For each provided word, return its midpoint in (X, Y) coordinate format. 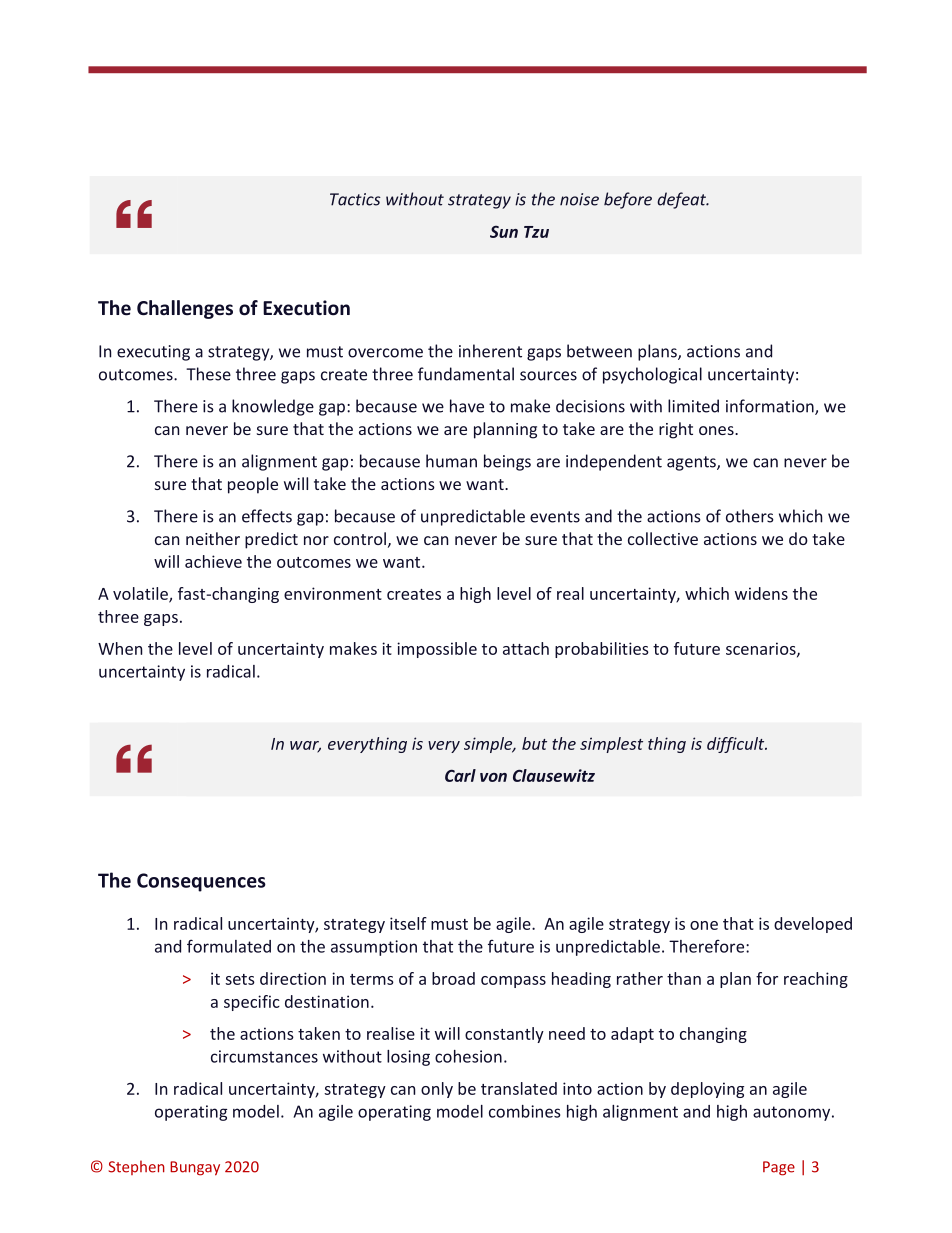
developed (813, 925)
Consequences (201, 882)
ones (717, 430)
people (253, 485)
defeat (683, 200)
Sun (504, 231)
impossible (437, 650)
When (120, 648)
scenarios (762, 649)
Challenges (185, 309)
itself (408, 923)
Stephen (136, 1167)
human (451, 461)
